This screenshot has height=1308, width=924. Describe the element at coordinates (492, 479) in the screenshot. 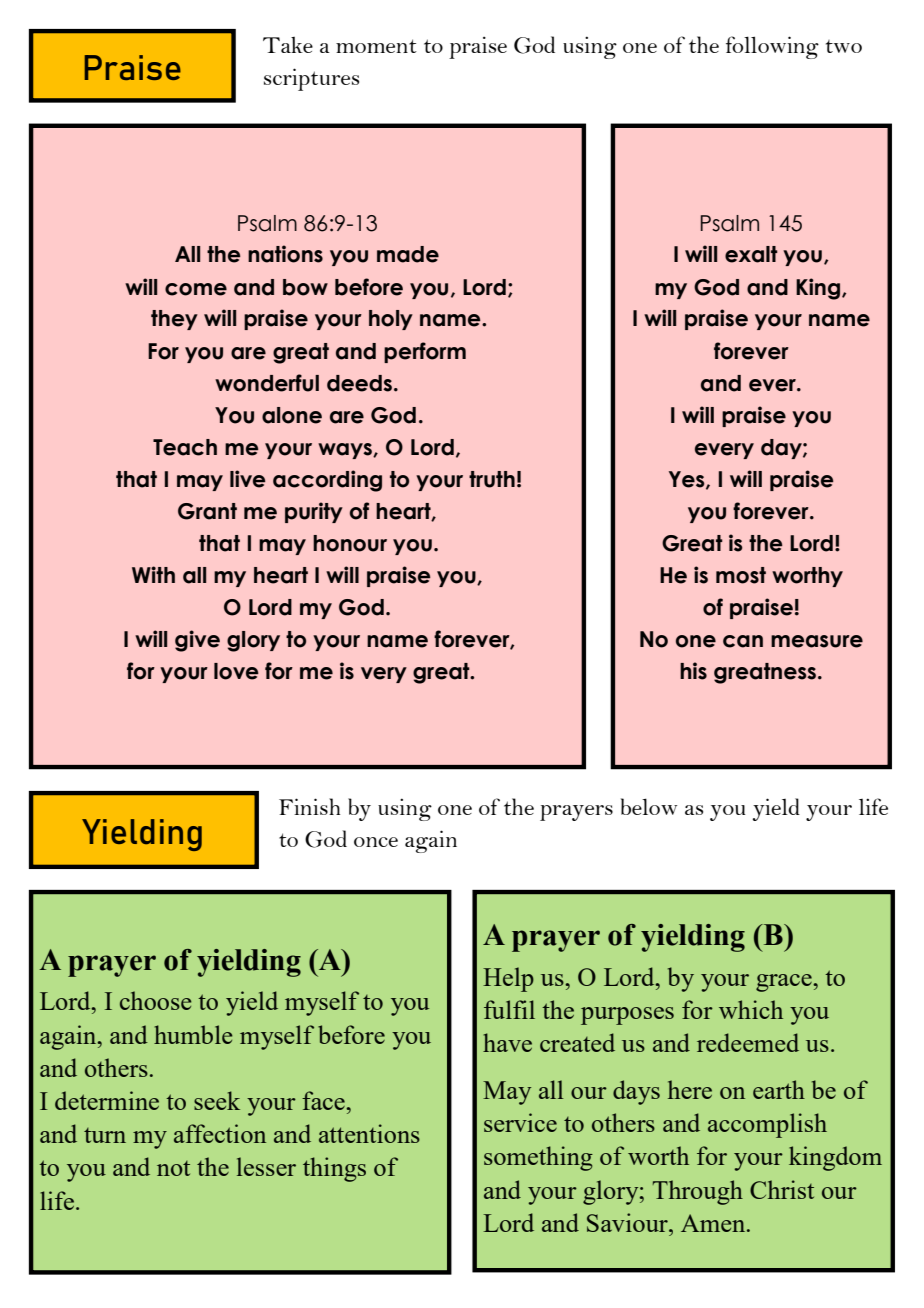

I see `truth` at that location.
